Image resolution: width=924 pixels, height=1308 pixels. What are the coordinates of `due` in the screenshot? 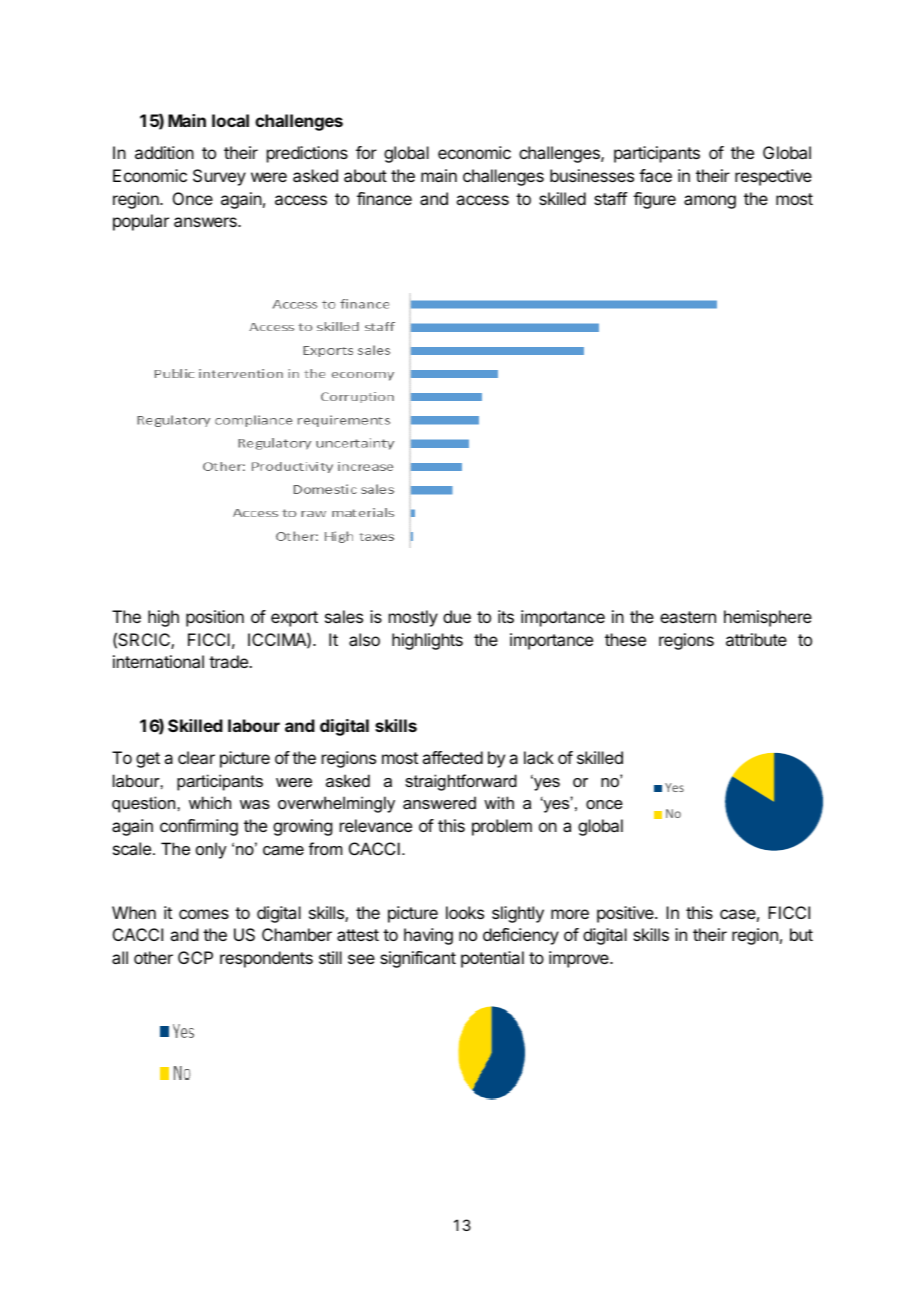 It's located at (457, 616).
